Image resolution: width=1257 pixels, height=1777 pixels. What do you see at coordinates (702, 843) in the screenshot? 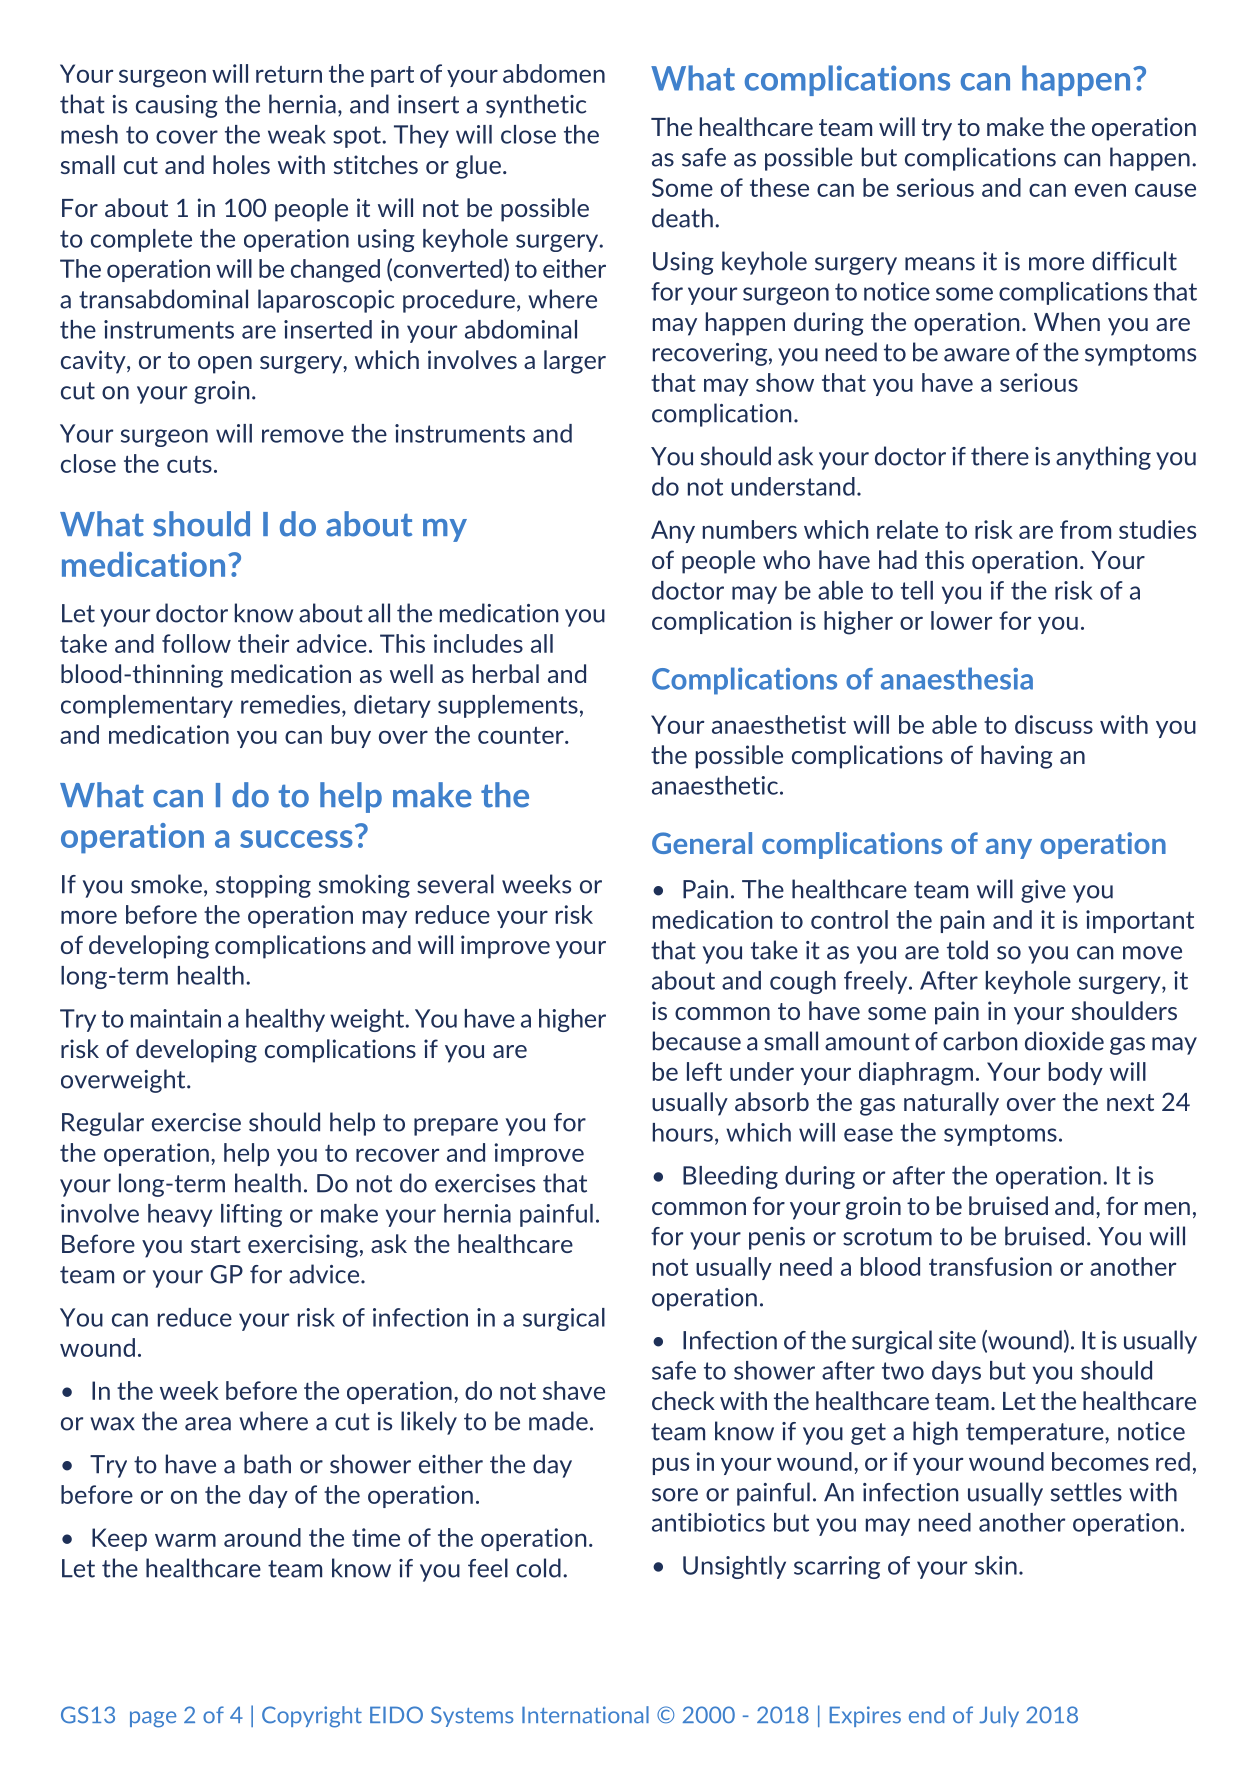
I see `General` at bounding box center [702, 843].
